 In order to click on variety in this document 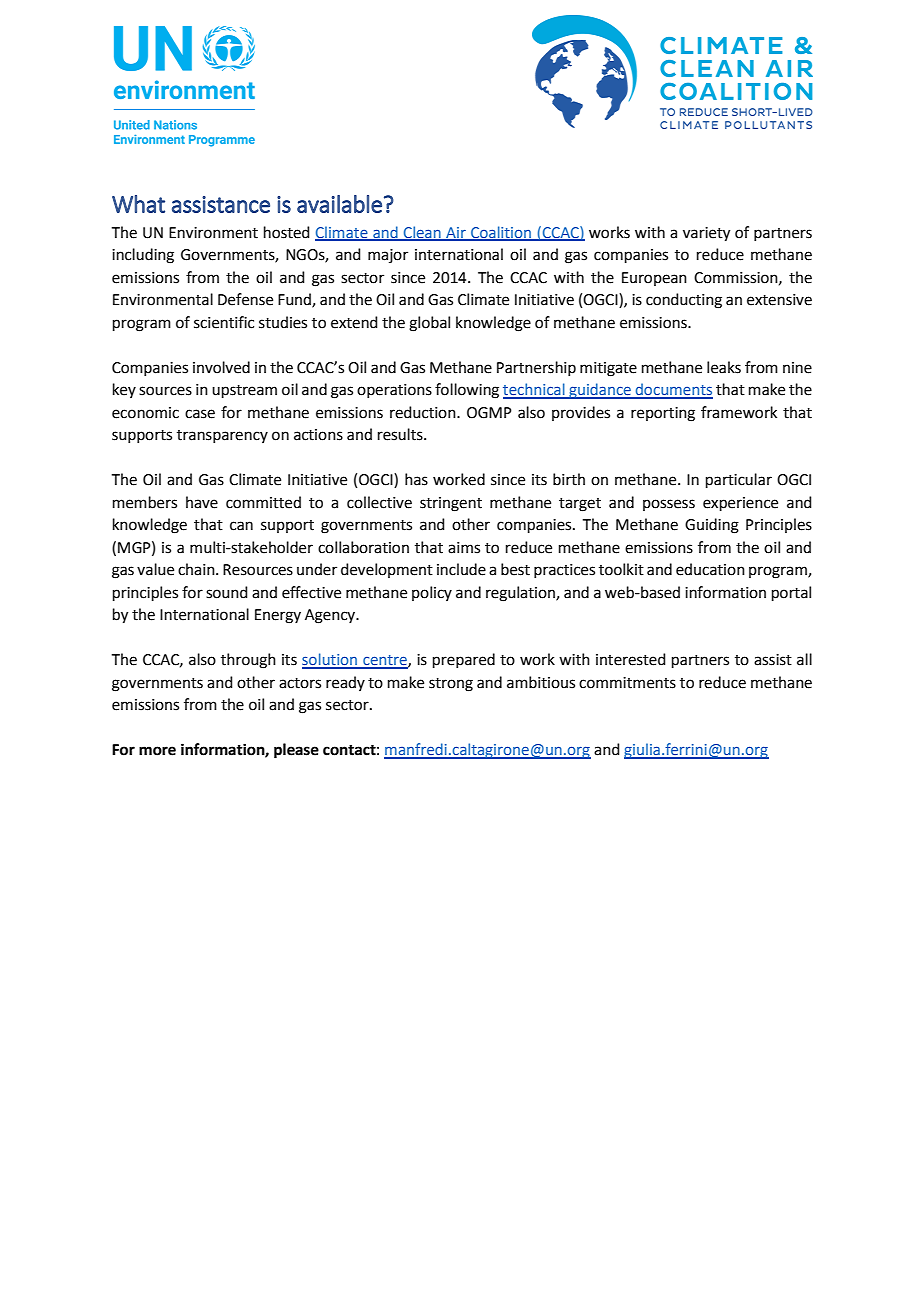, I will do `click(706, 234)`.
